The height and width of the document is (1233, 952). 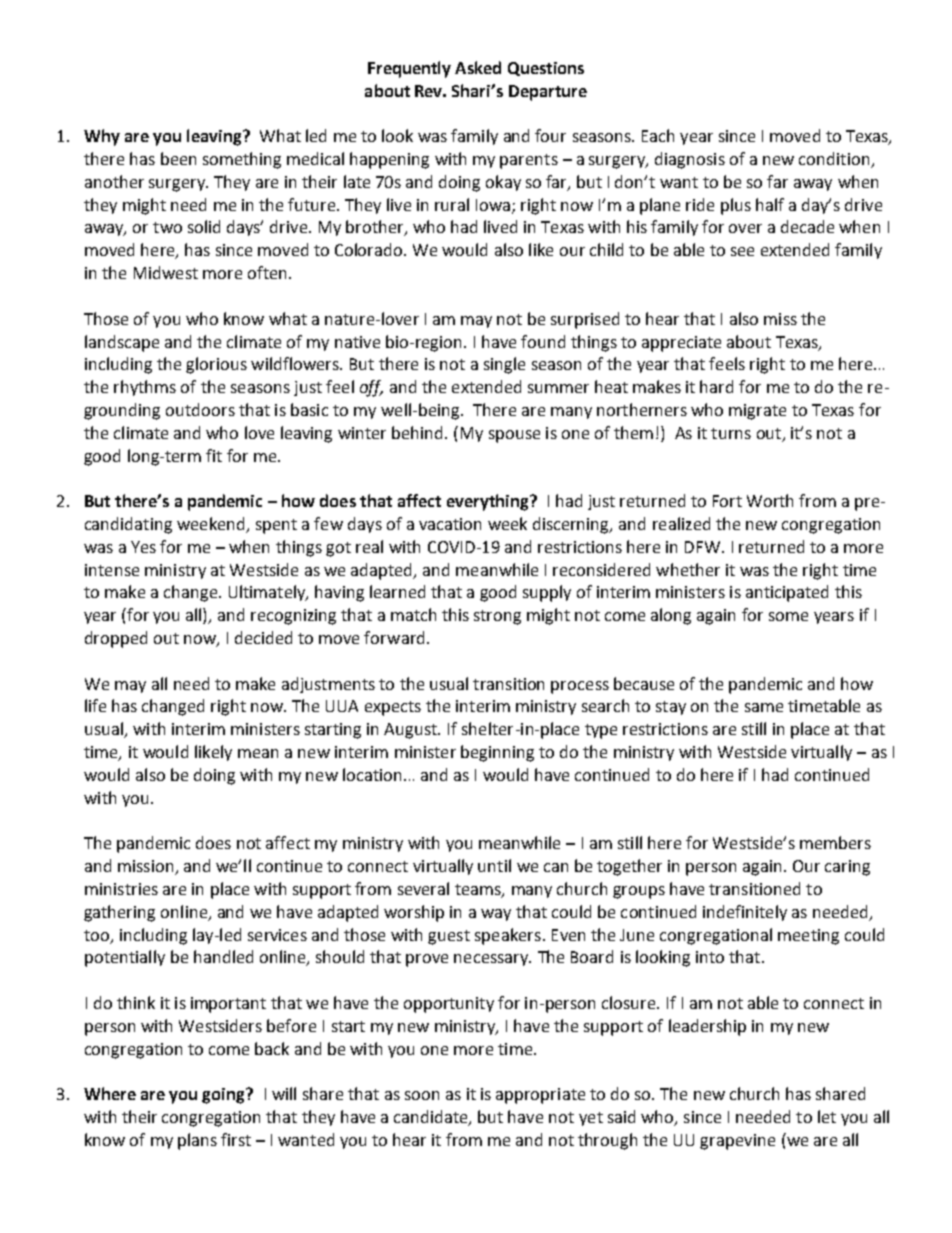 What do you see at coordinates (268, 593) in the document?
I see `Ultimately` at bounding box center [268, 593].
